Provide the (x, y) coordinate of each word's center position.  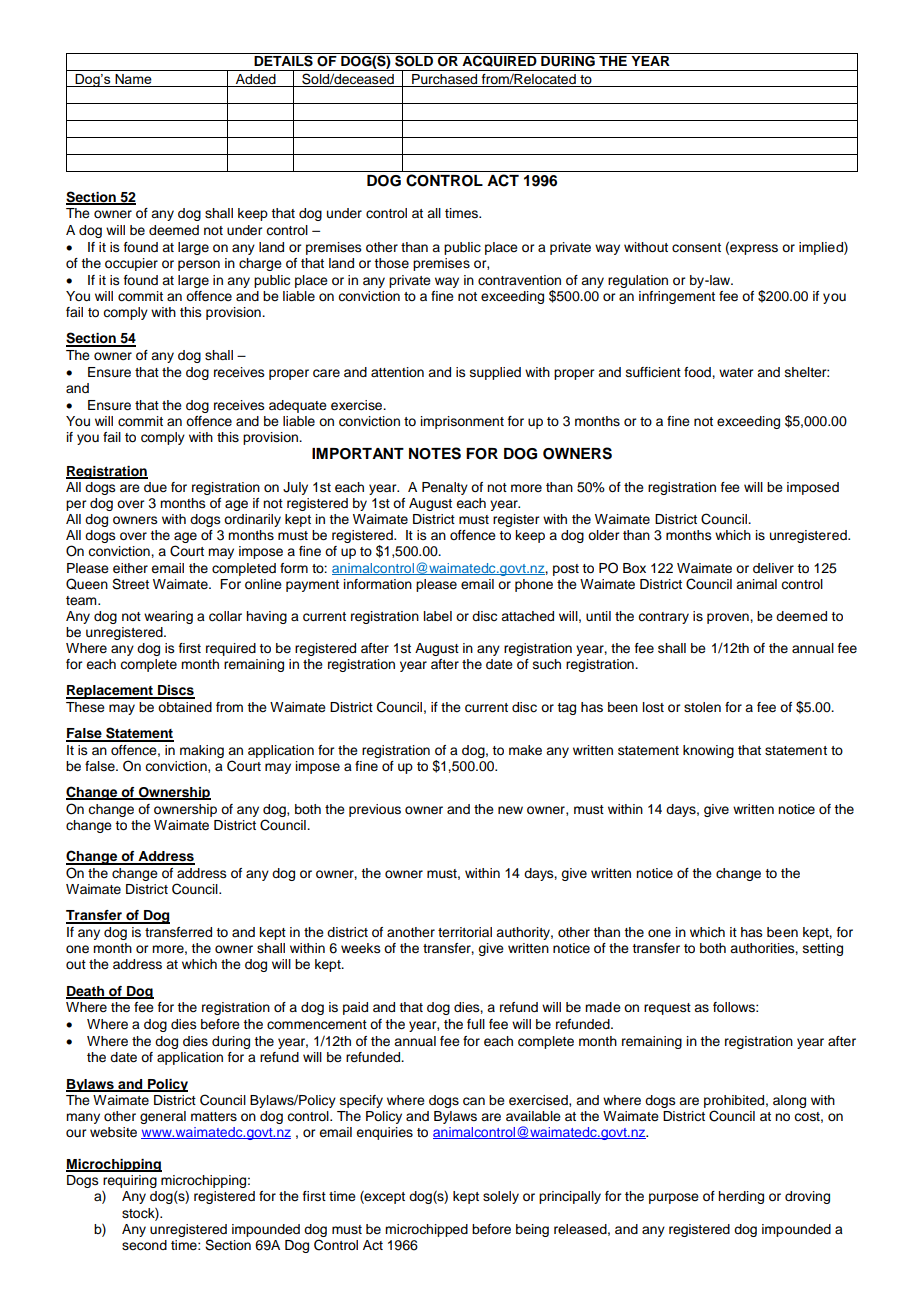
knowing (708, 751)
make (525, 750)
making (202, 751)
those (391, 263)
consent (696, 248)
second (144, 1245)
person (199, 265)
